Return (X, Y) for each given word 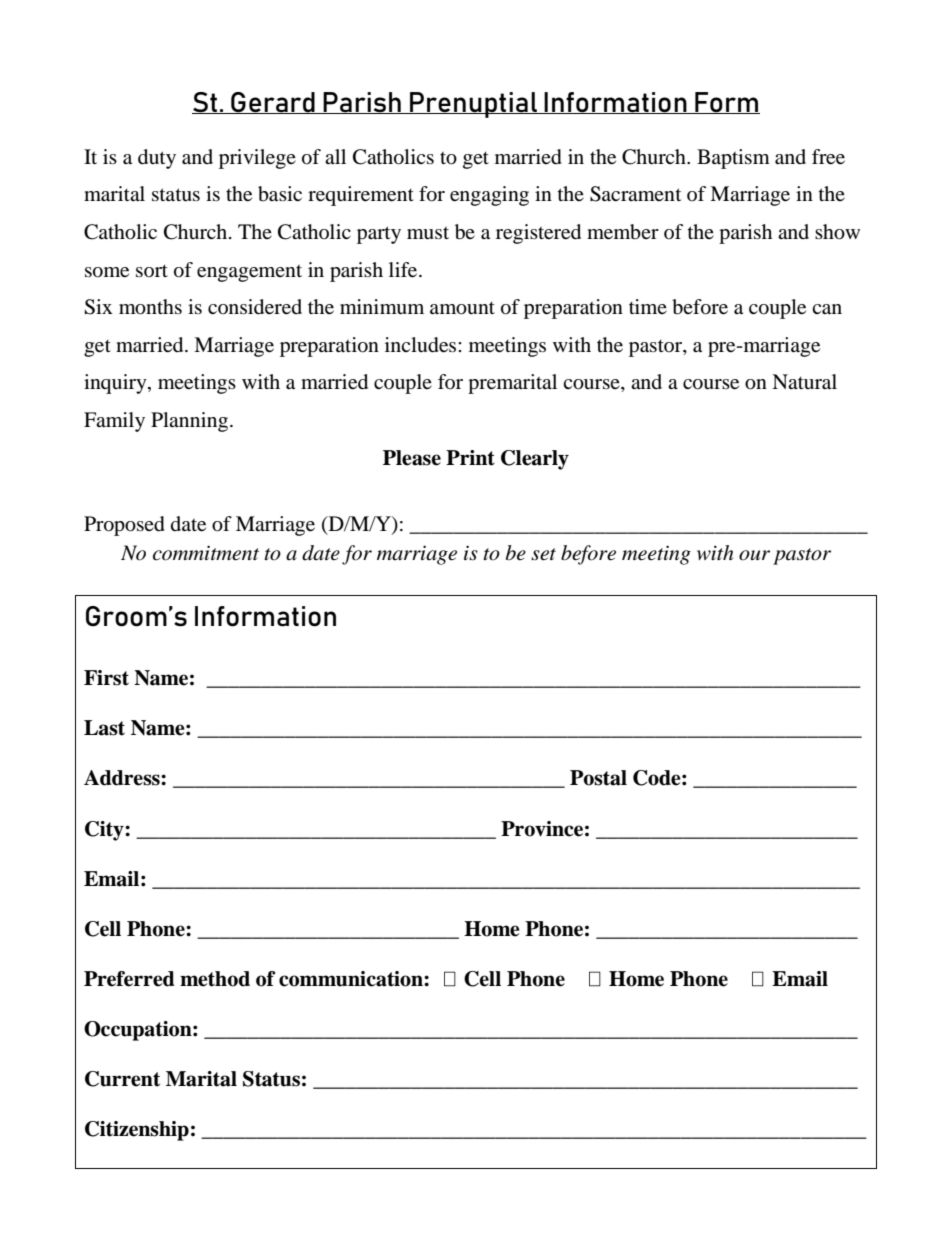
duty (157, 159)
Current (122, 1079)
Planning (191, 422)
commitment (206, 553)
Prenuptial (473, 105)
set (543, 554)
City (105, 831)
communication (352, 979)
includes (422, 345)
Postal (598, 778)
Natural (804, 382)
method (215, 979)
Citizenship (137, 1131)
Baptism (733, 159)
